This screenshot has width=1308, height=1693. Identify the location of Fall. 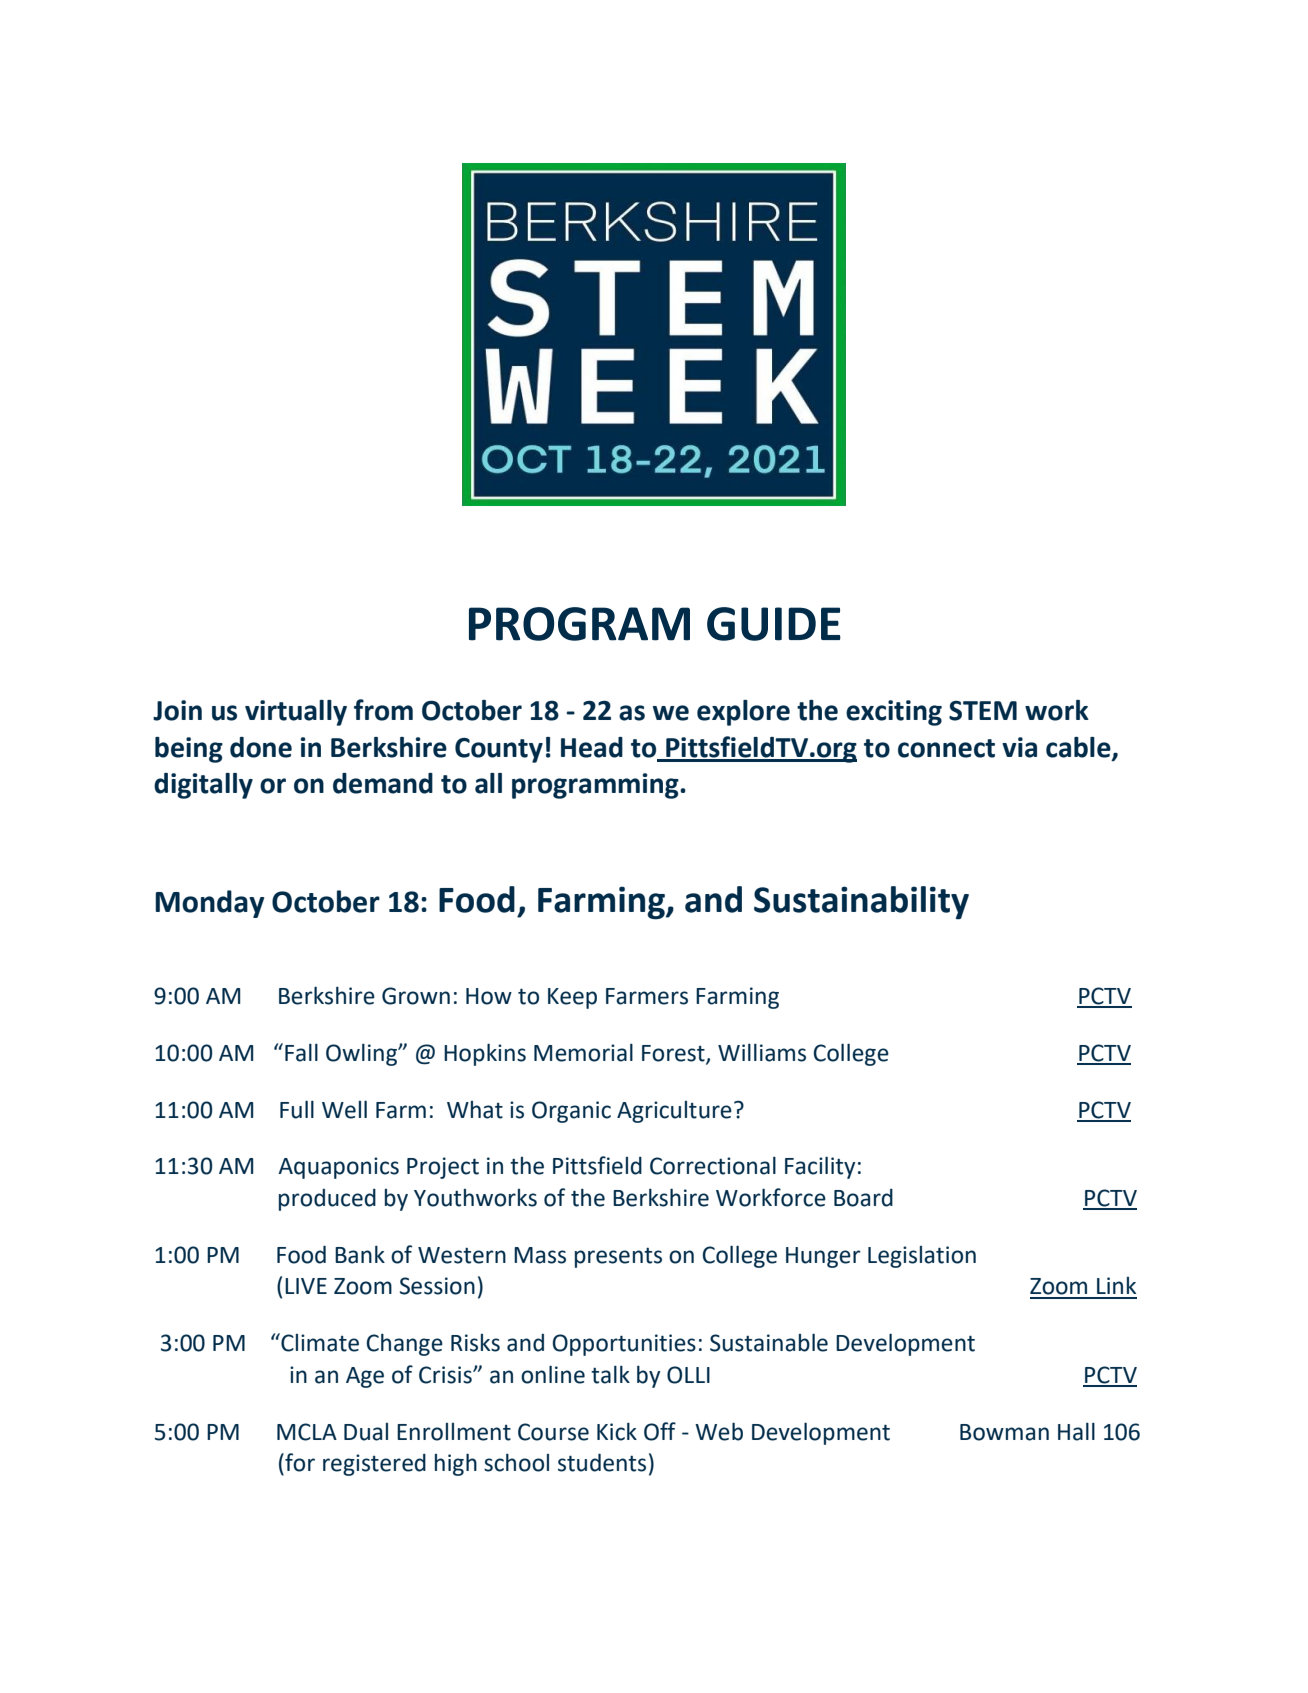
(301, 1052).
